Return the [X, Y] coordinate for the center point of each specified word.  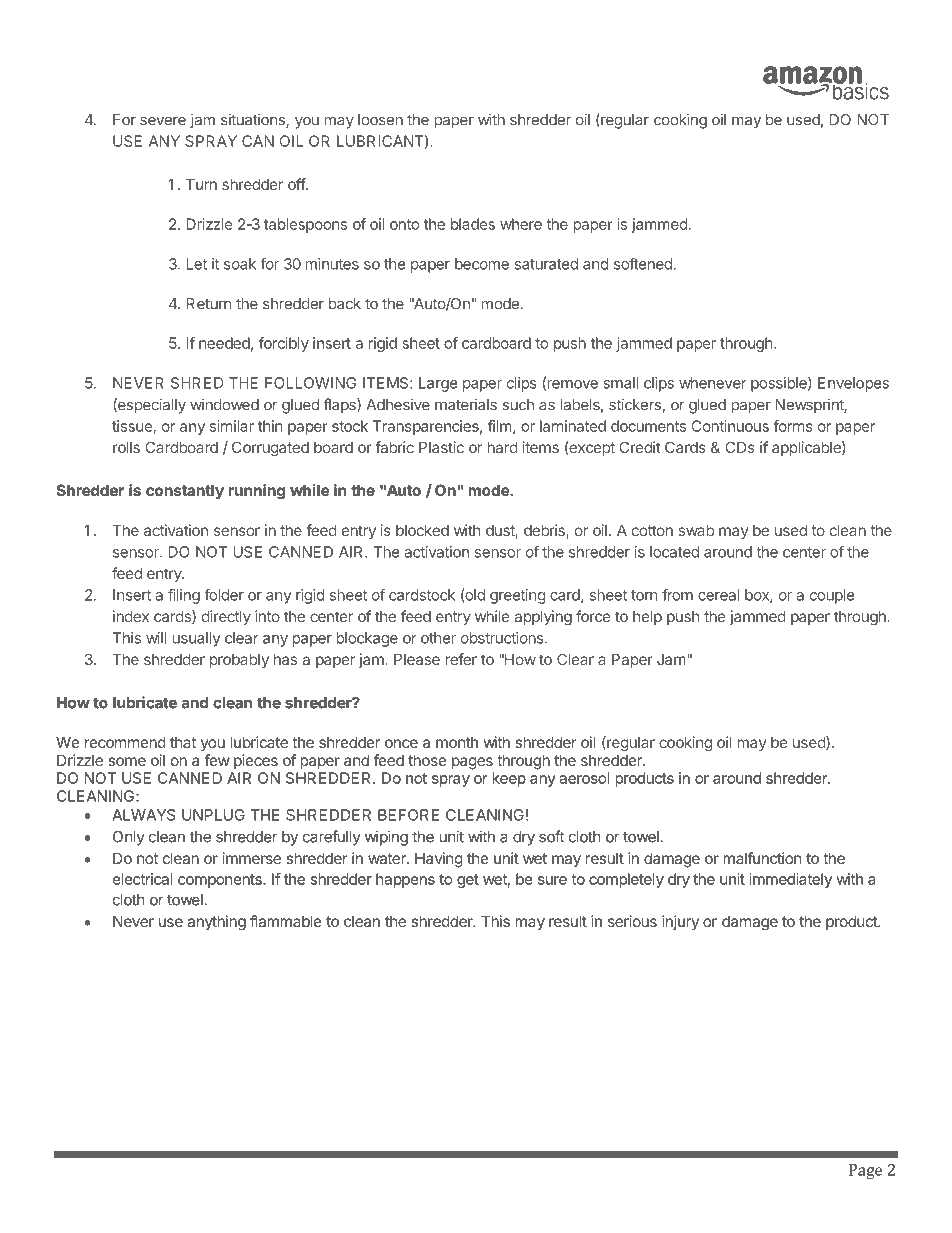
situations [254, 121]
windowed [224, 405]
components [221, 881]
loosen [380, 120]
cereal [719, 595]
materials [466, 405]
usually [196, 639]
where [521, 224]
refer [461, 659]
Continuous [730, 426]
